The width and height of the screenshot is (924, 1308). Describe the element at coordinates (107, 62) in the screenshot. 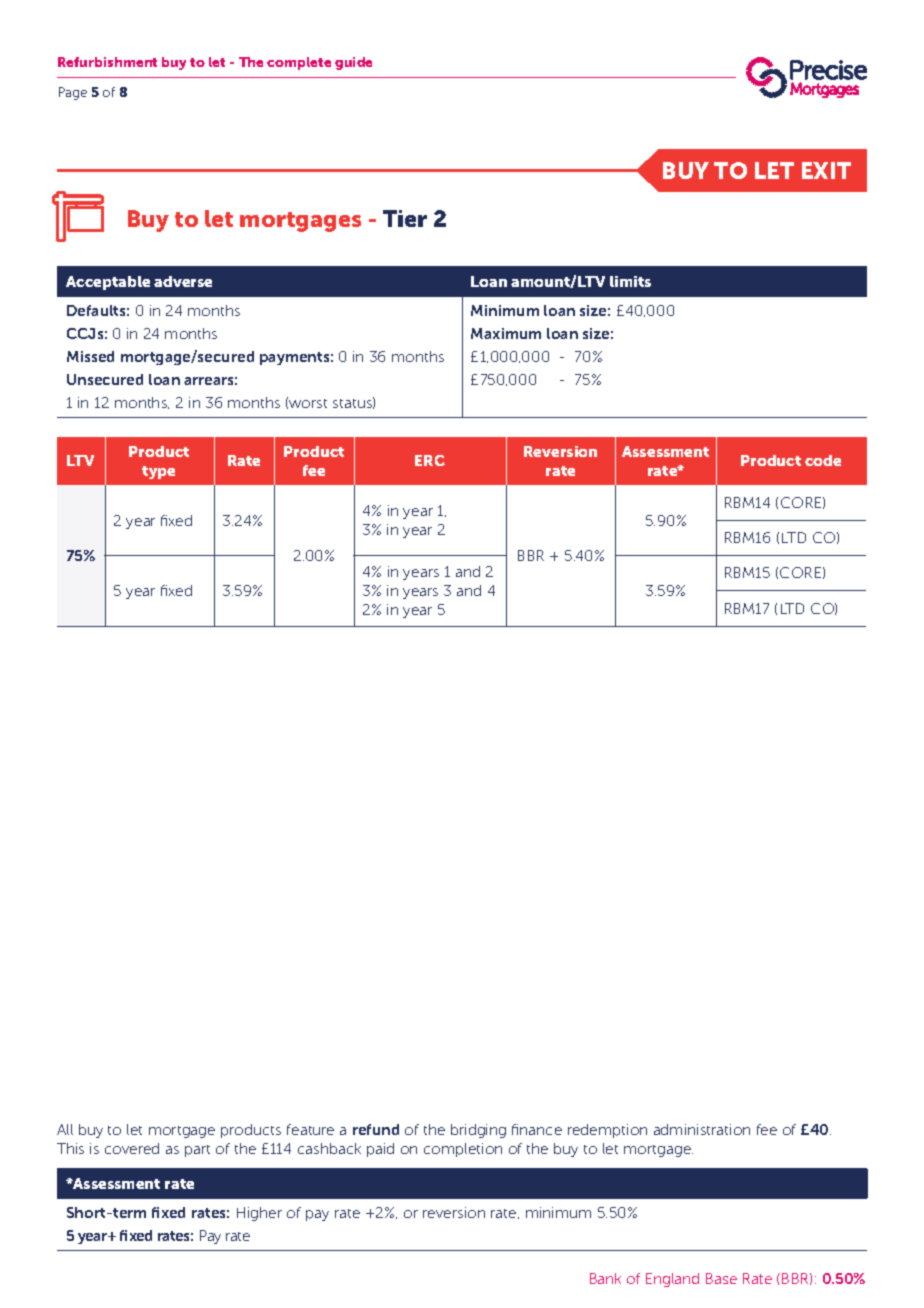

I see `Refurbishment` at that location.
